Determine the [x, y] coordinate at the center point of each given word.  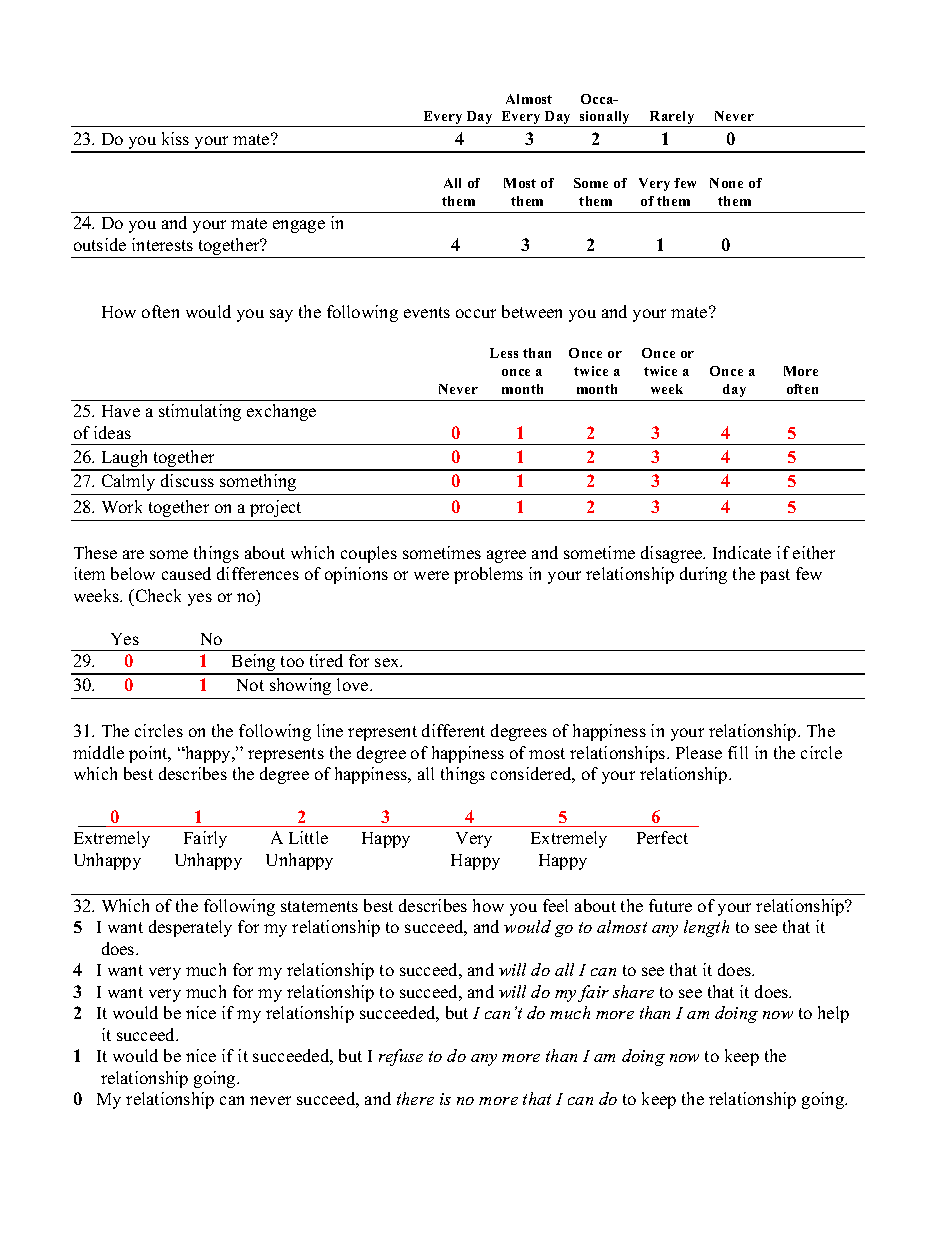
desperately [190, 928]
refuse [401, 1057]
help [833, 1014]
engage [299, 226]
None [726, 183]
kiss [175, 138]
